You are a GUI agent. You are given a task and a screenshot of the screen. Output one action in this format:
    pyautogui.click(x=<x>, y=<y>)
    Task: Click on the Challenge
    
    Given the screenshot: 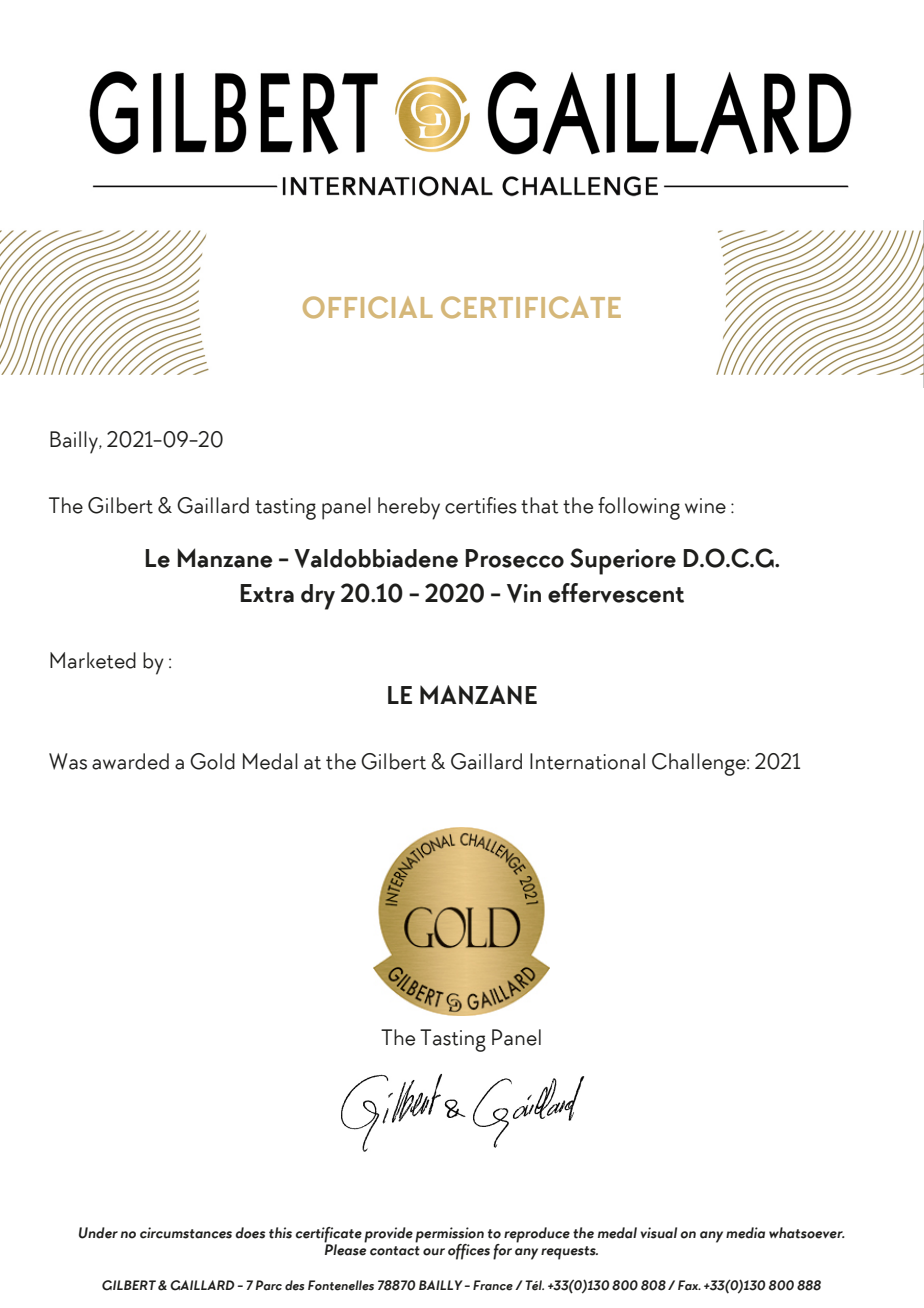 What is the action you would take?
    pyautogui.click(x=700, y=764)
